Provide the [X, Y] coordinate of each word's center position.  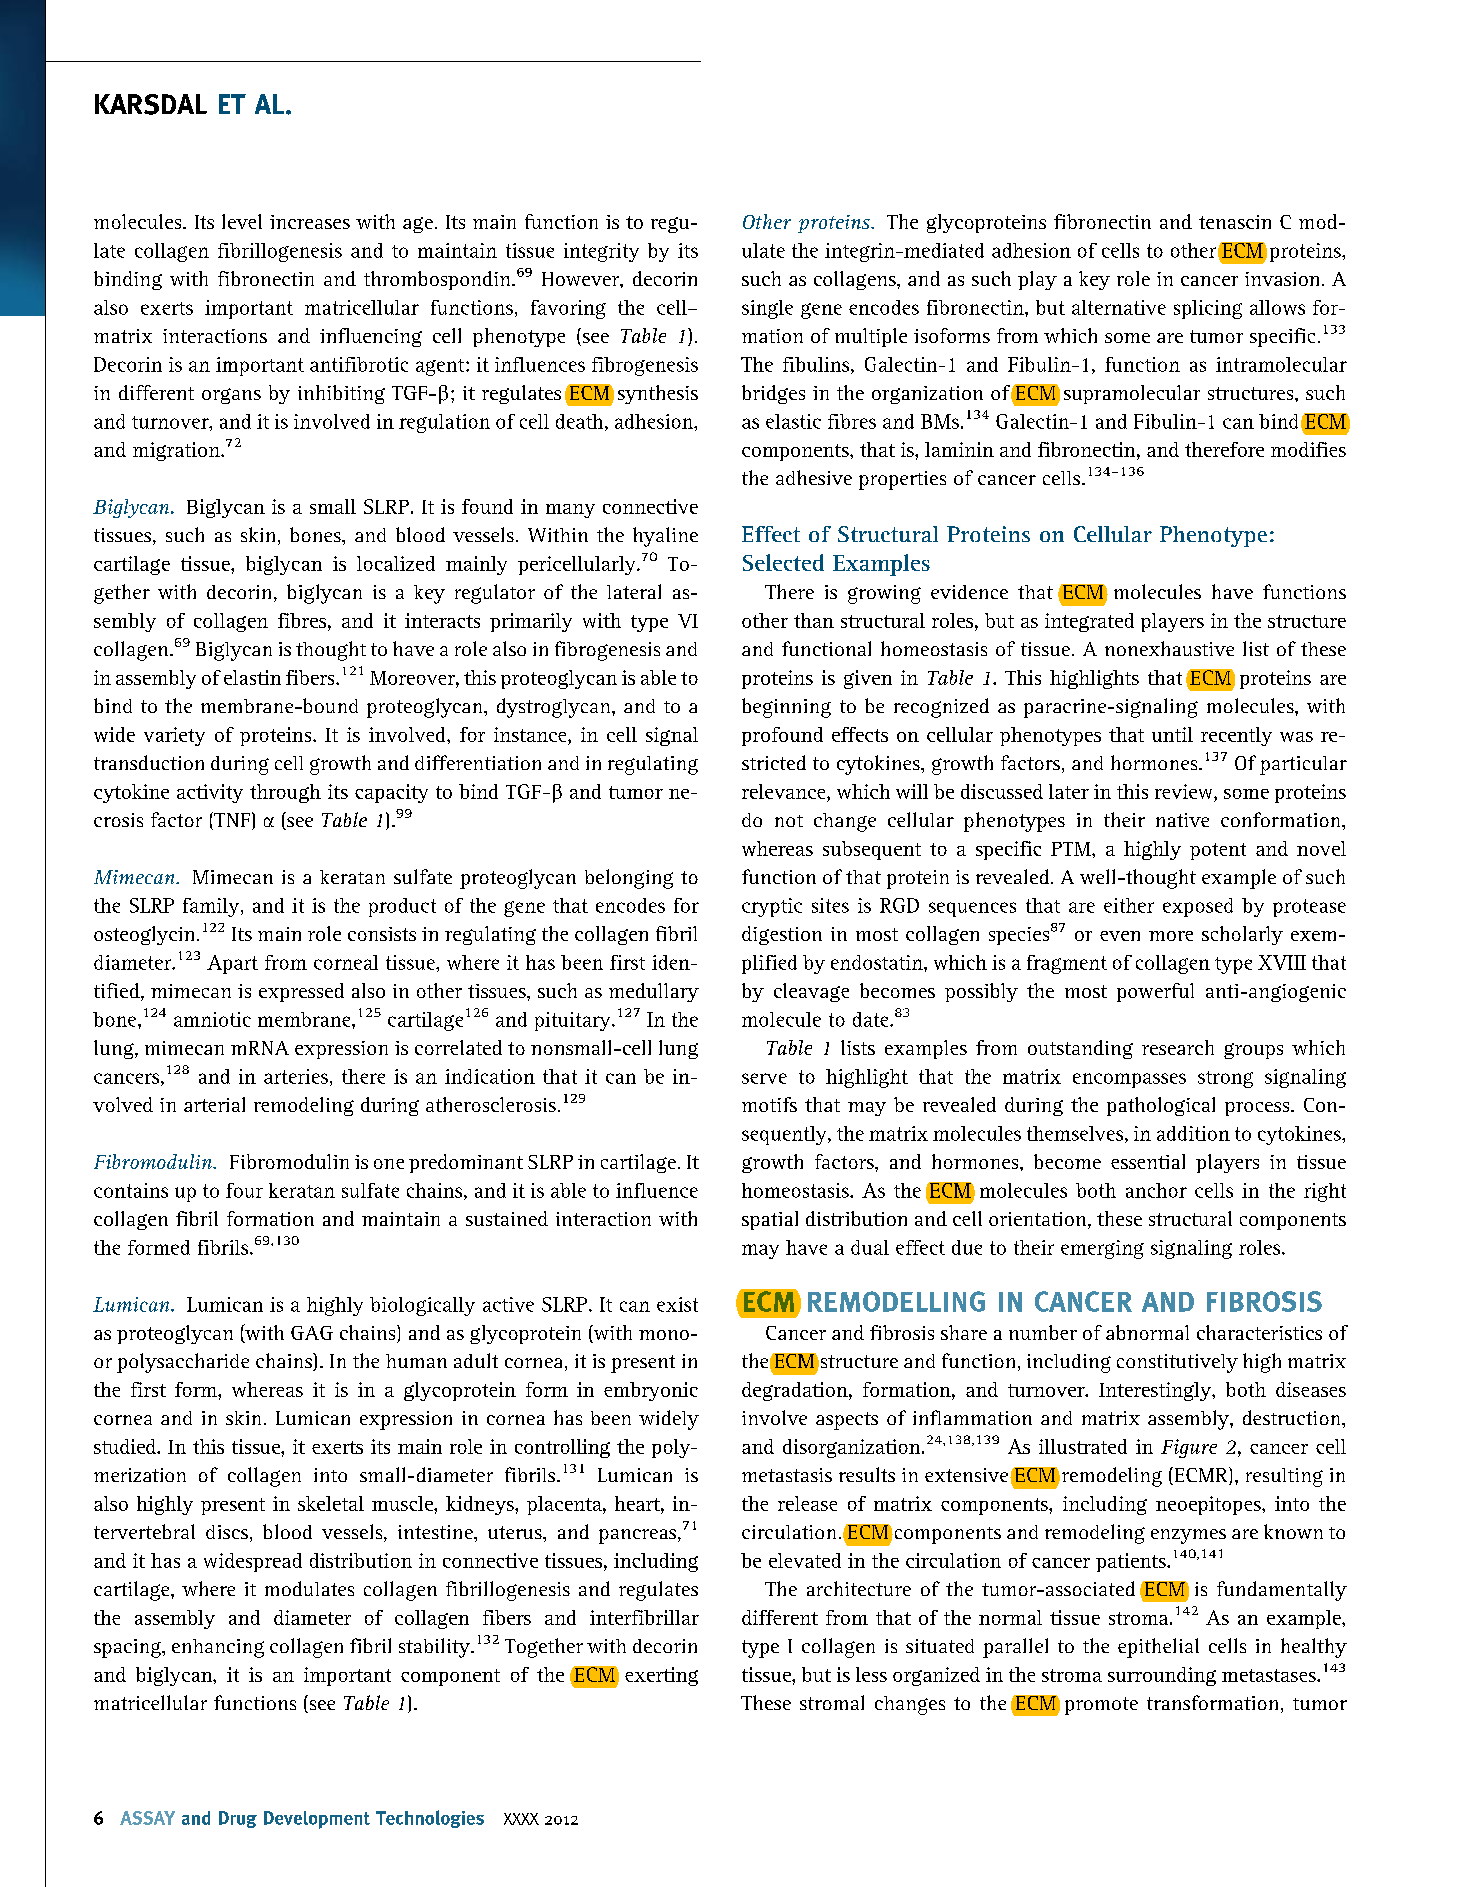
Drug [238, 1819]
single [767, 309]
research [1178, 1047]
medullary [654, 992]
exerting [661, 1676]
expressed [301, 992]
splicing [1208, 309]
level [242, 221]
